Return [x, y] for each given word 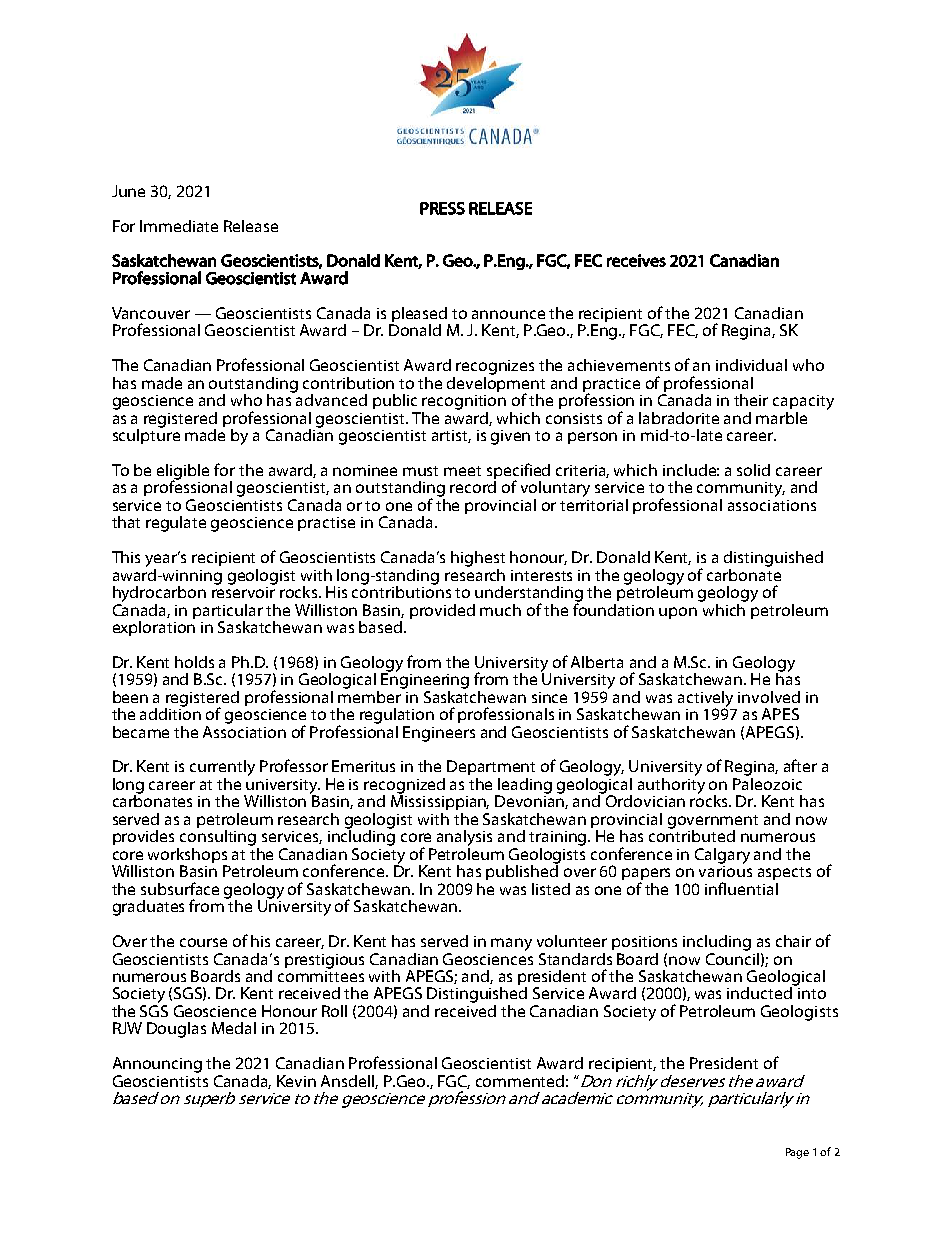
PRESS [442, 208]
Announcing [157, 1065]
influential [741, 888]
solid [753, 470]
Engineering [425, 680]
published [523, 871]
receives [636, 260]
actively [705, 700]
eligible [183, 473]
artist [451, 436]
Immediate [179, 226]
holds [194, 662]
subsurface [180, 888]
